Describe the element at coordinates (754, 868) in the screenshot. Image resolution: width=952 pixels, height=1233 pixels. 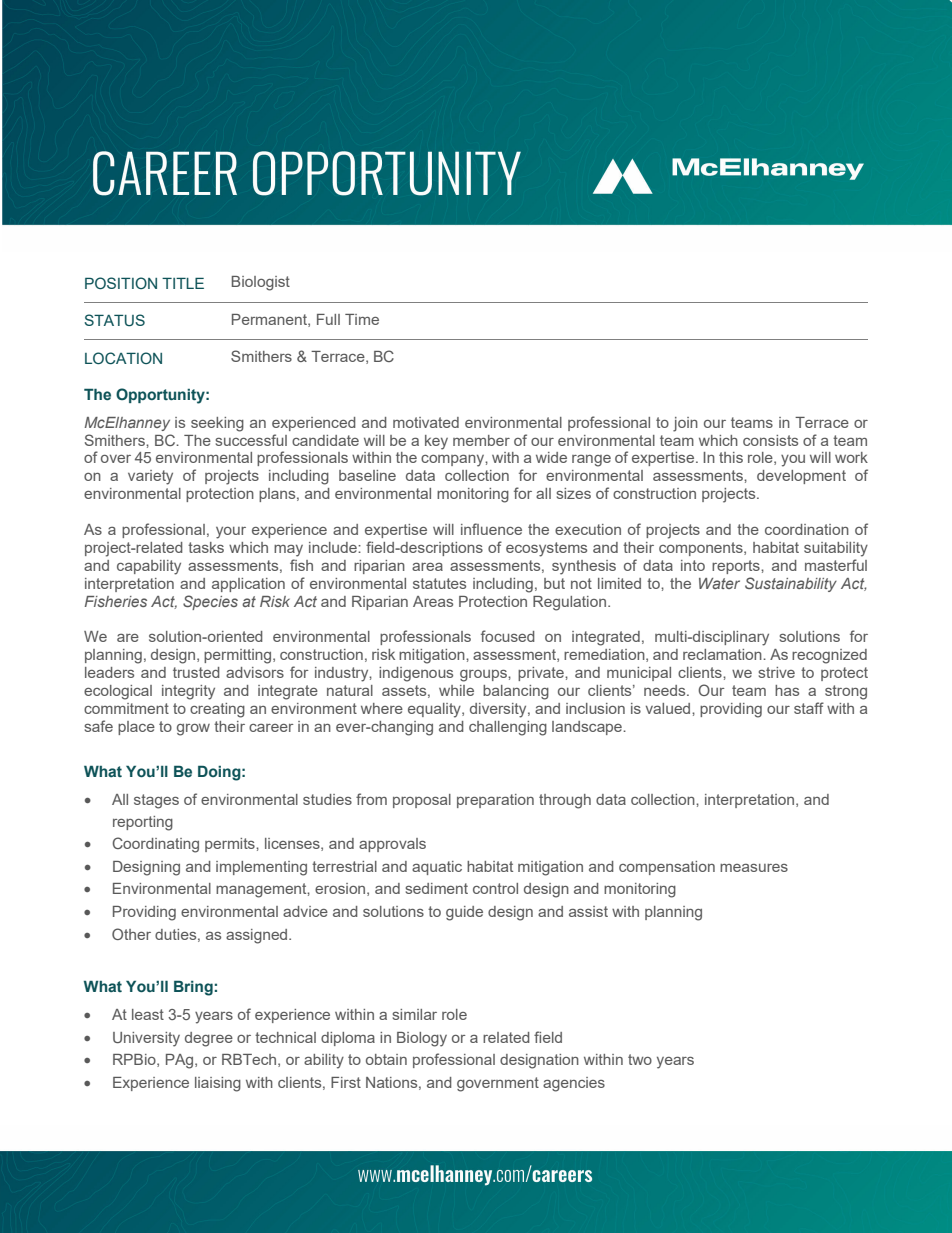
I see `measures` at that location.
